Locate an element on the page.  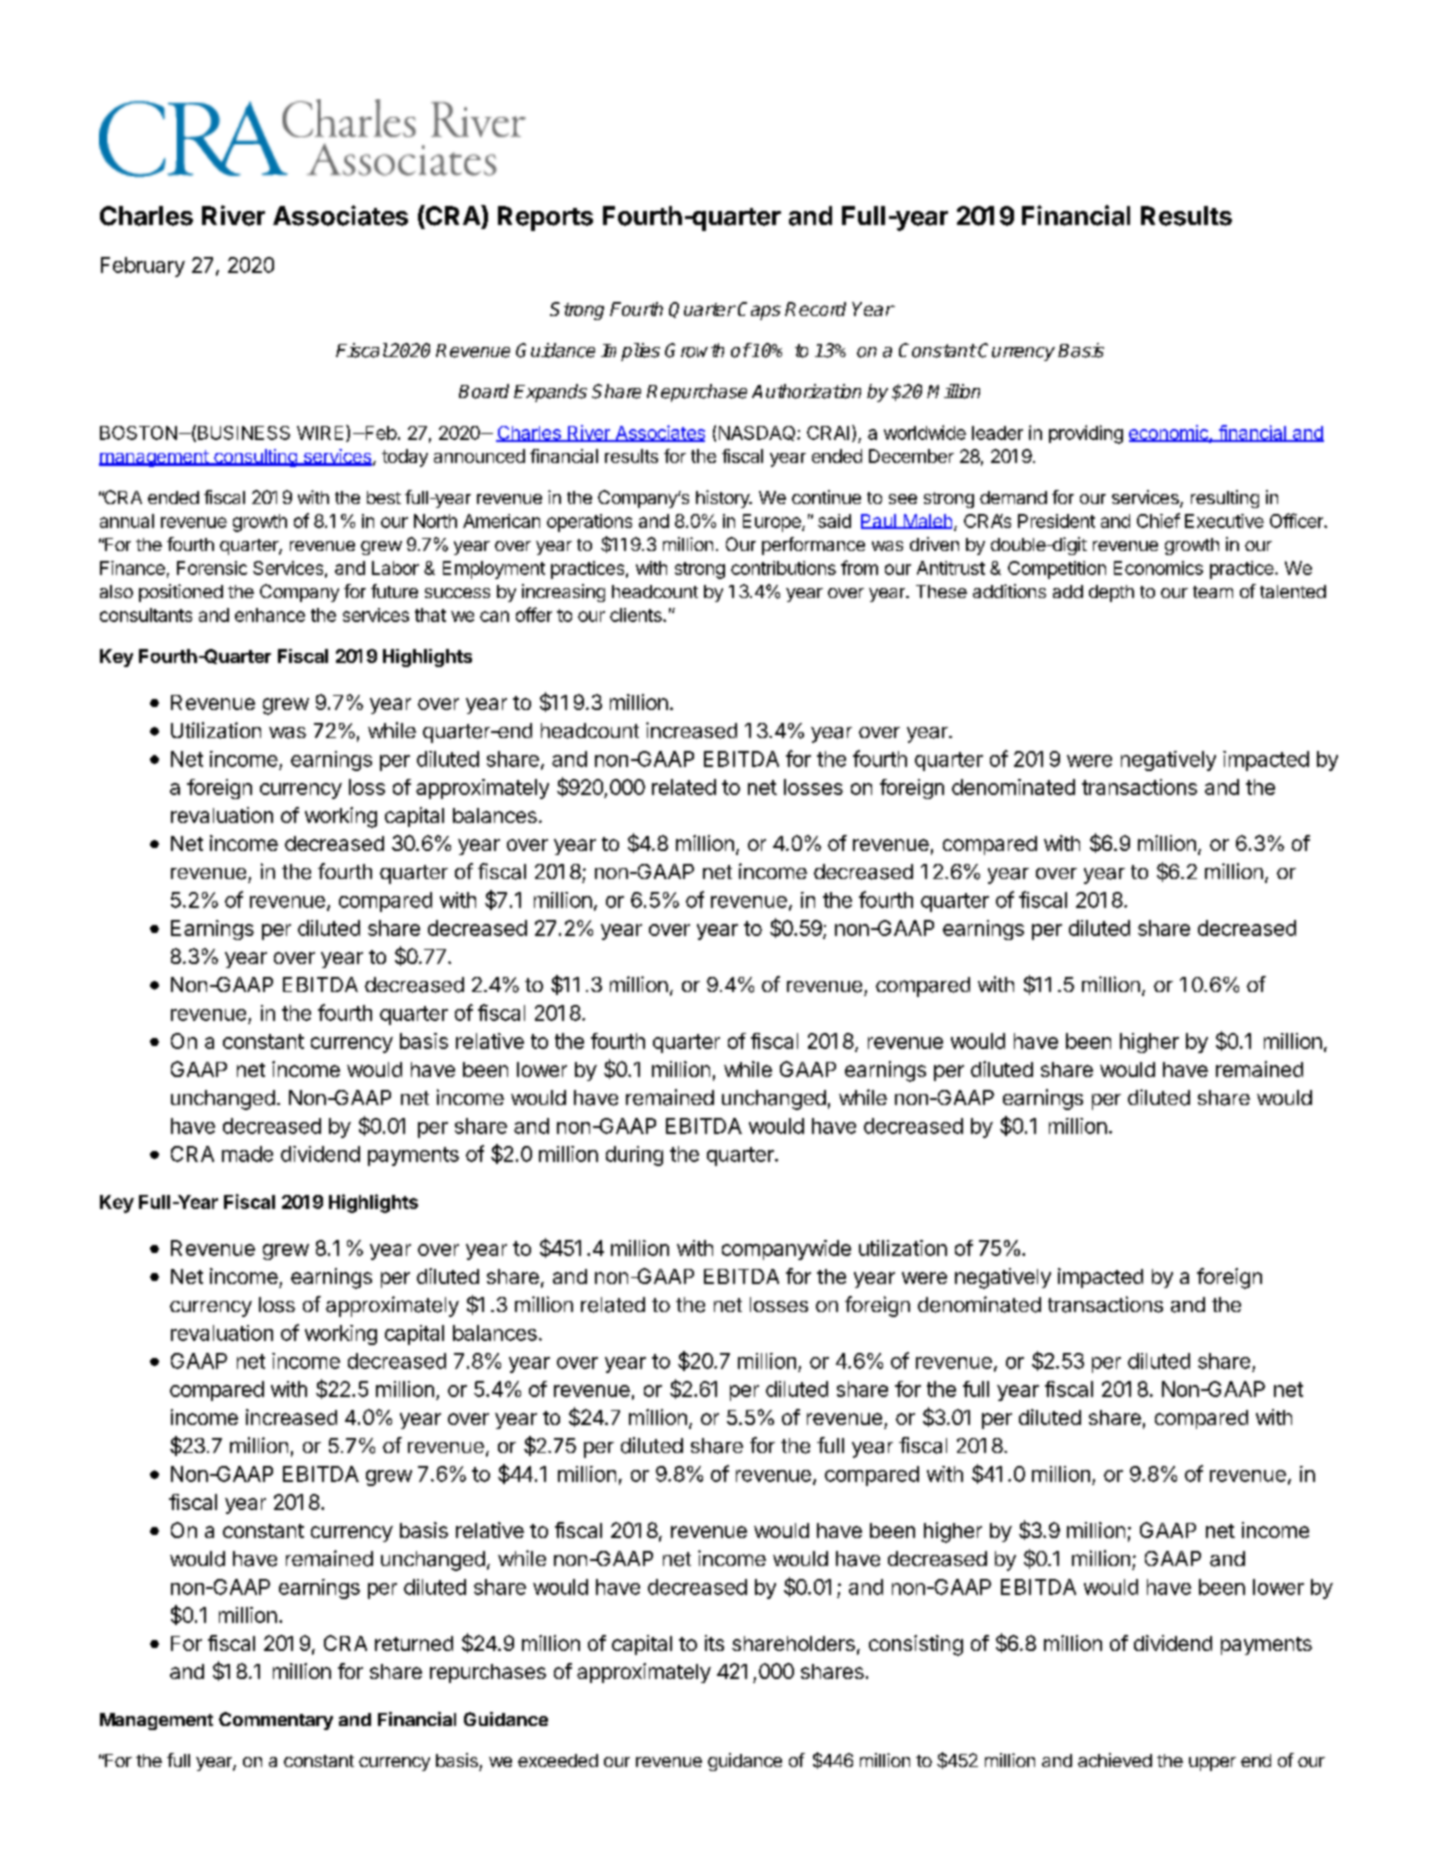
during is located at coordinates (634, 1156).
